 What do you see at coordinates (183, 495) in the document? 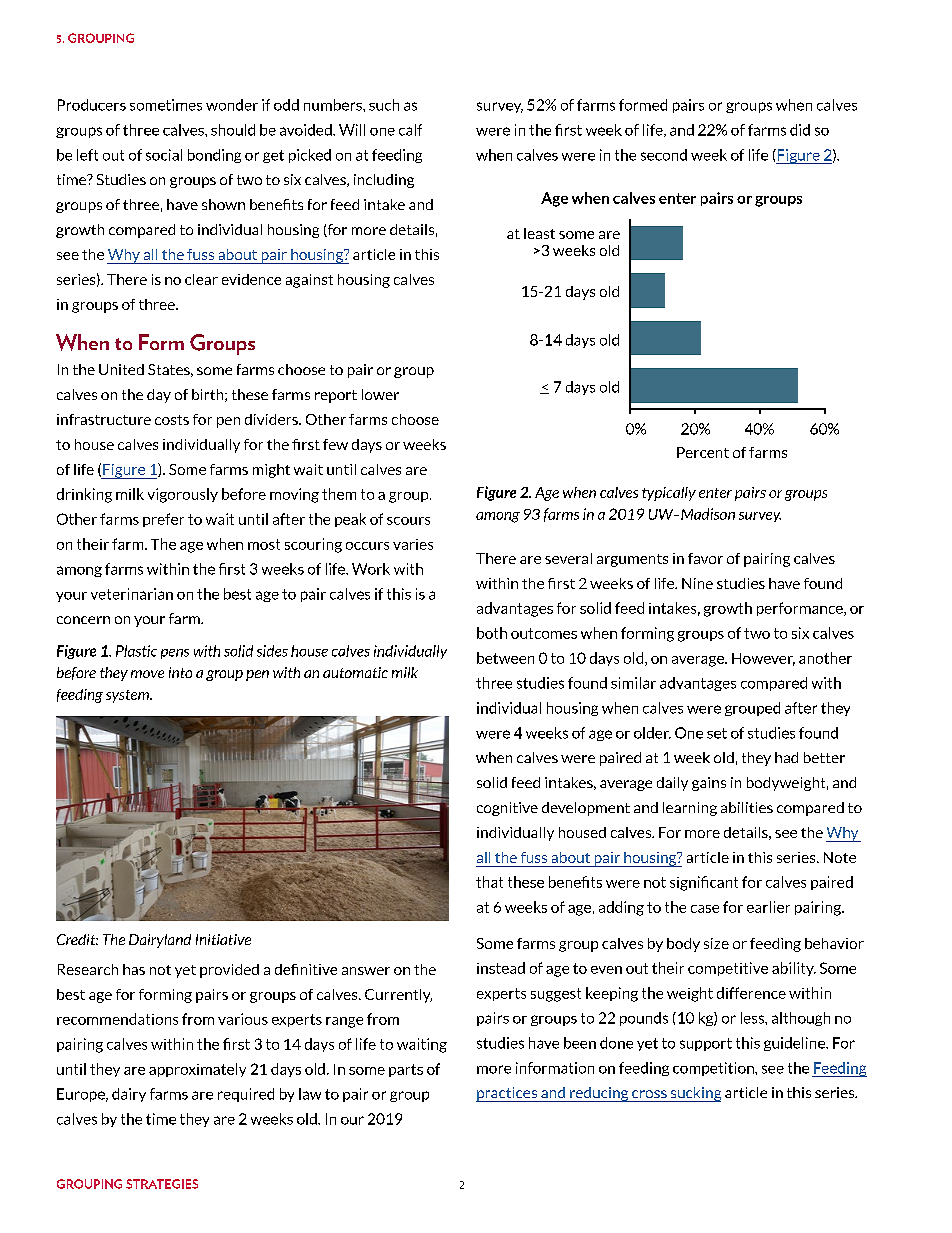
I see `vigorously` at bounding box center [183, 495].
